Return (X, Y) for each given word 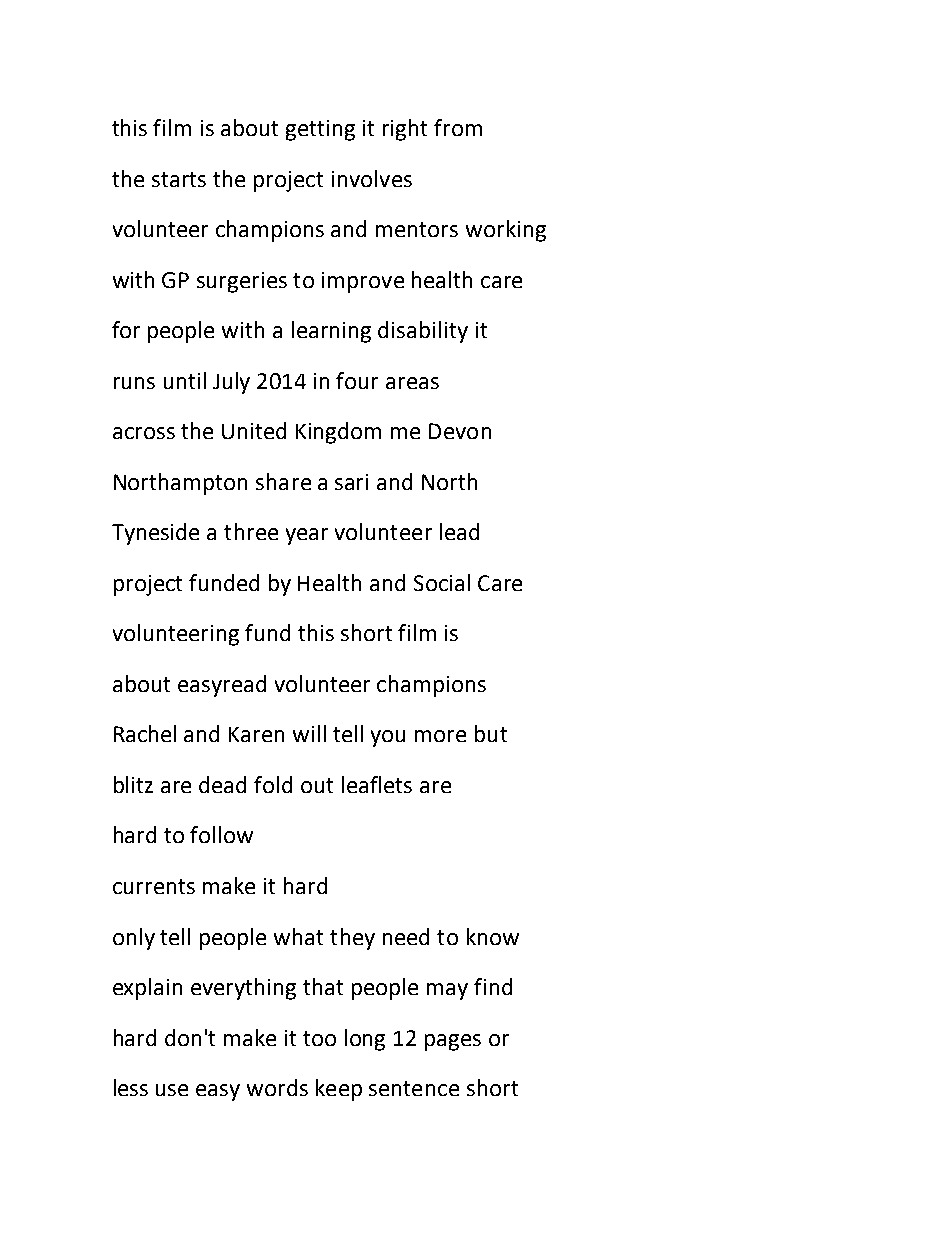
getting (320, 130)
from (458, 127)
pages (453, 1042)
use (172, 1090)
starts (179, 179)
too (319, 1038)
